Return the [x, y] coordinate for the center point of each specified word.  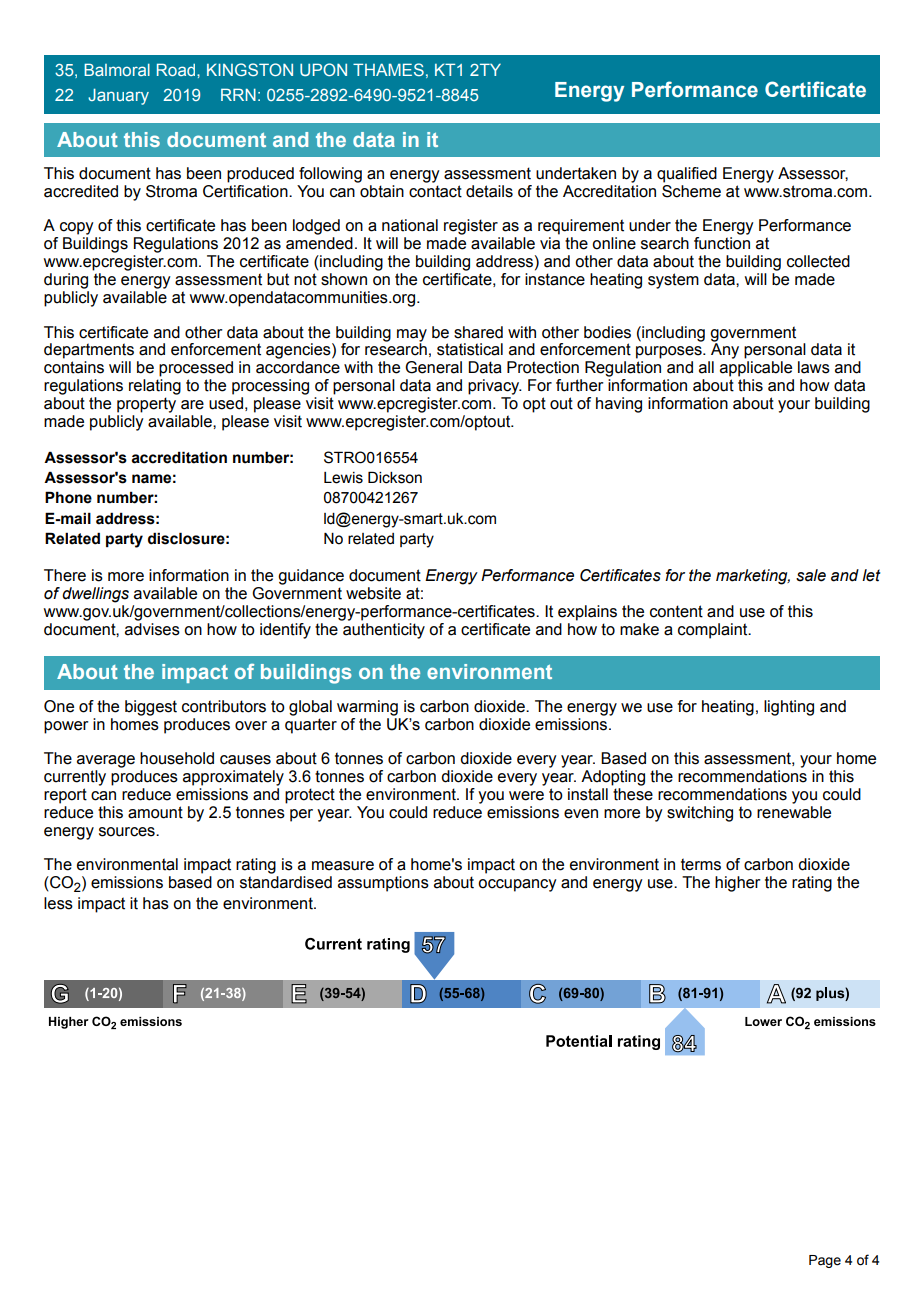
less [58, 903]
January [118, 96]
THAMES [388, 69]
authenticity [384, 631]
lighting [789, 708]
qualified [687, 175]
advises [152, 629]
